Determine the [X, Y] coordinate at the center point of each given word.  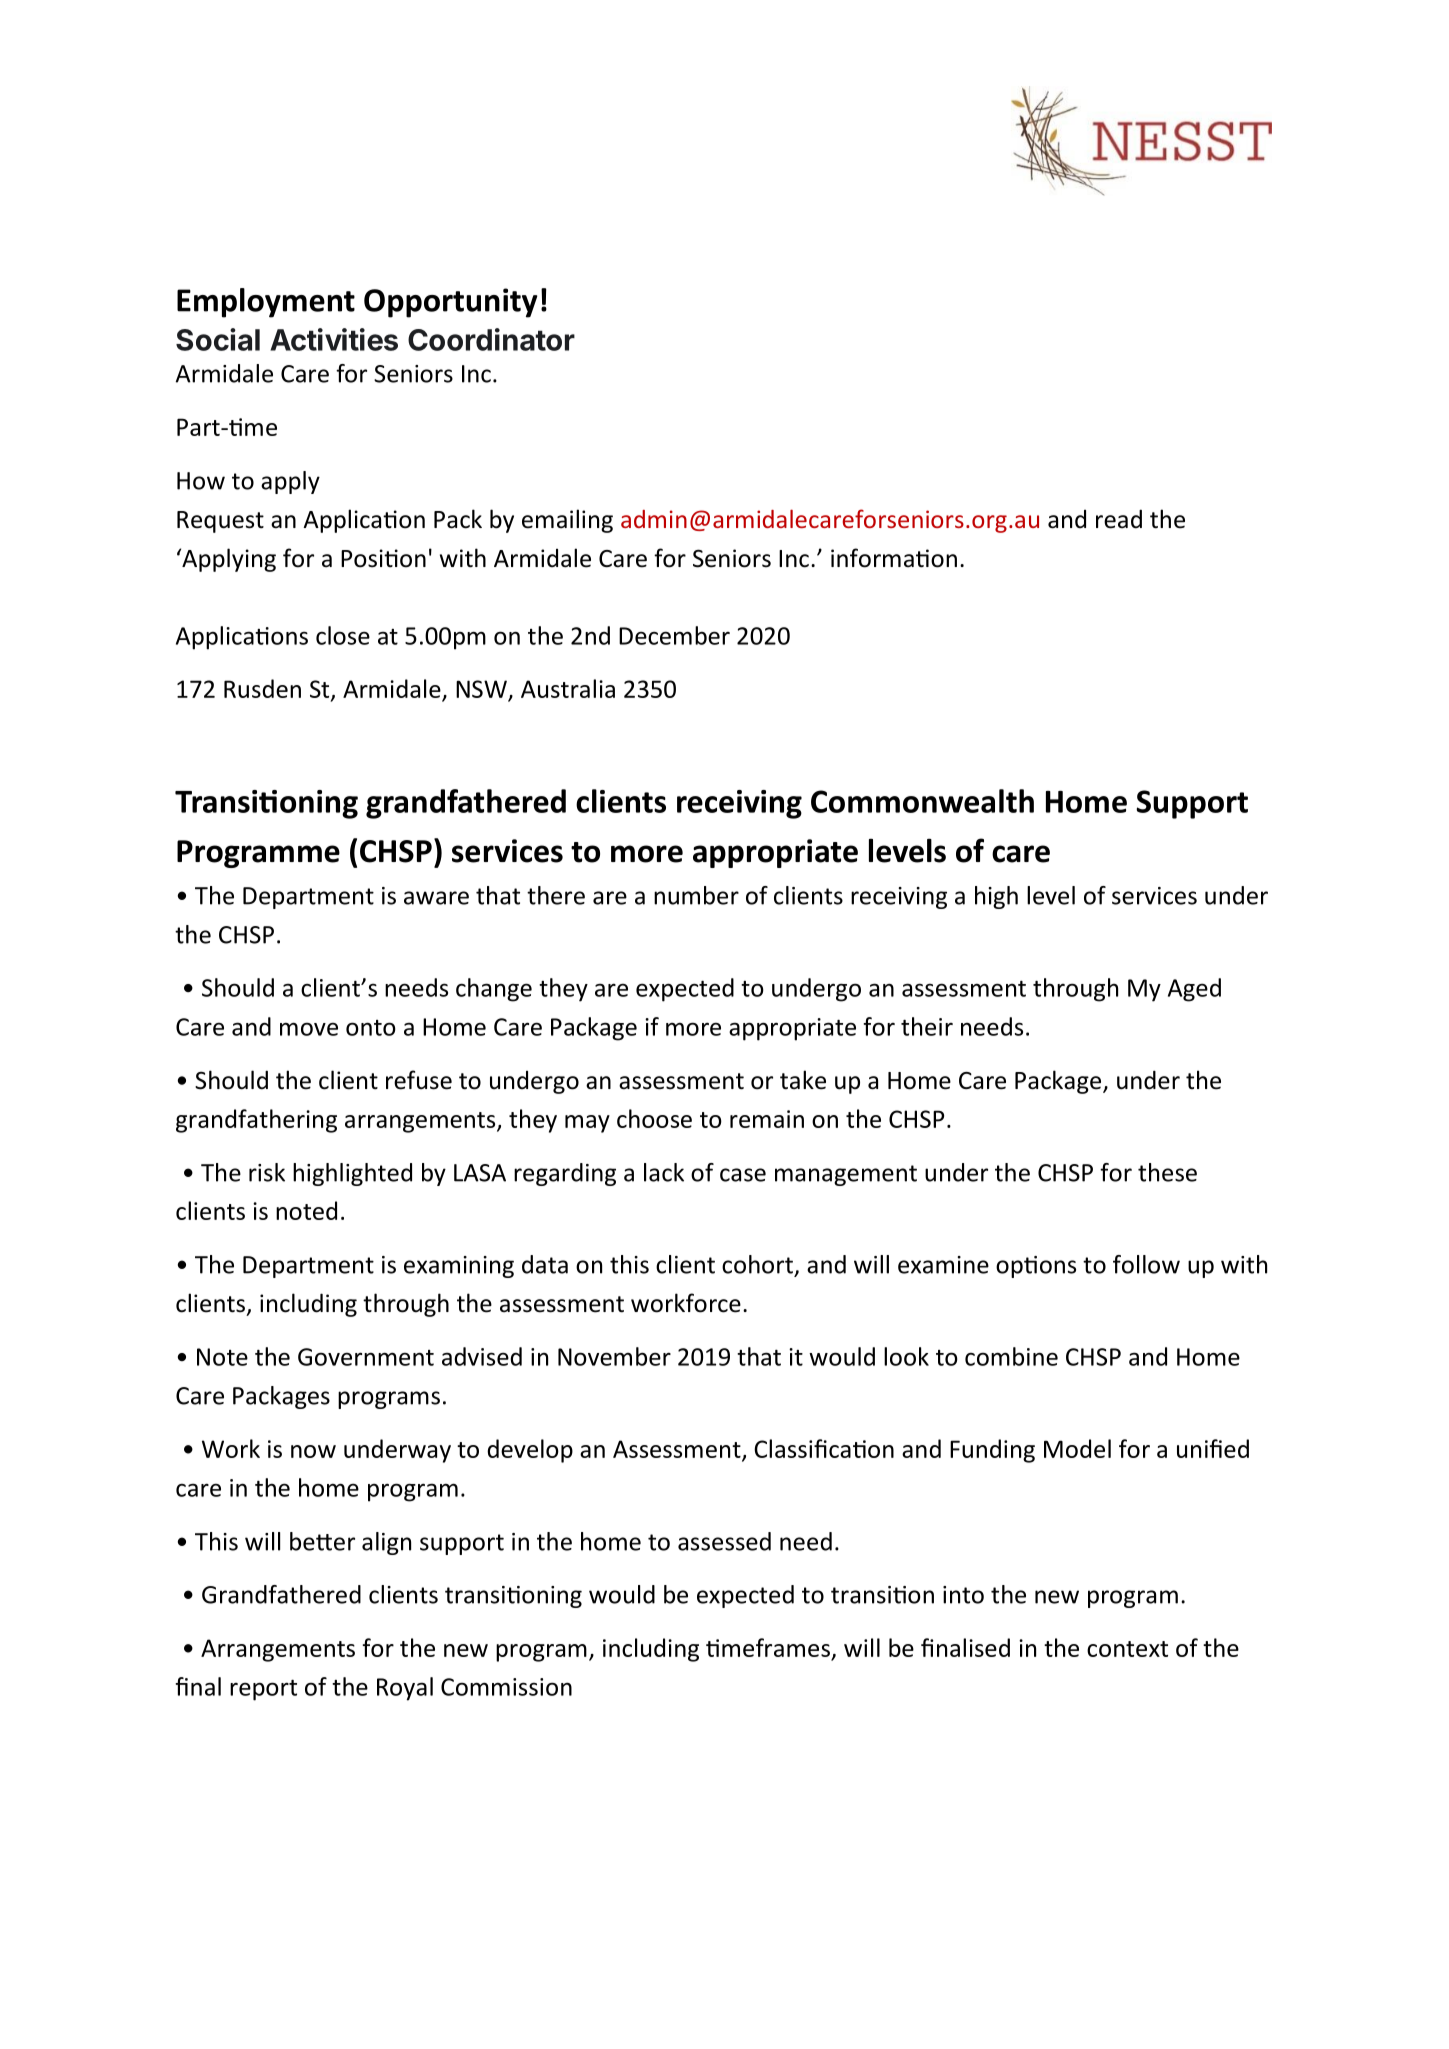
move [309, 1029]
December [674, 635]
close [343, 635]
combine [1011, 1356]
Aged [1194, 990]
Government [366, 1357]
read [1119, 519]
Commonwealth [922, 801]
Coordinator [491, 339]
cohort [757, 1264]
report [263, 1690]
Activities [334, 339]
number [696, 895]
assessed [724, 1541]
